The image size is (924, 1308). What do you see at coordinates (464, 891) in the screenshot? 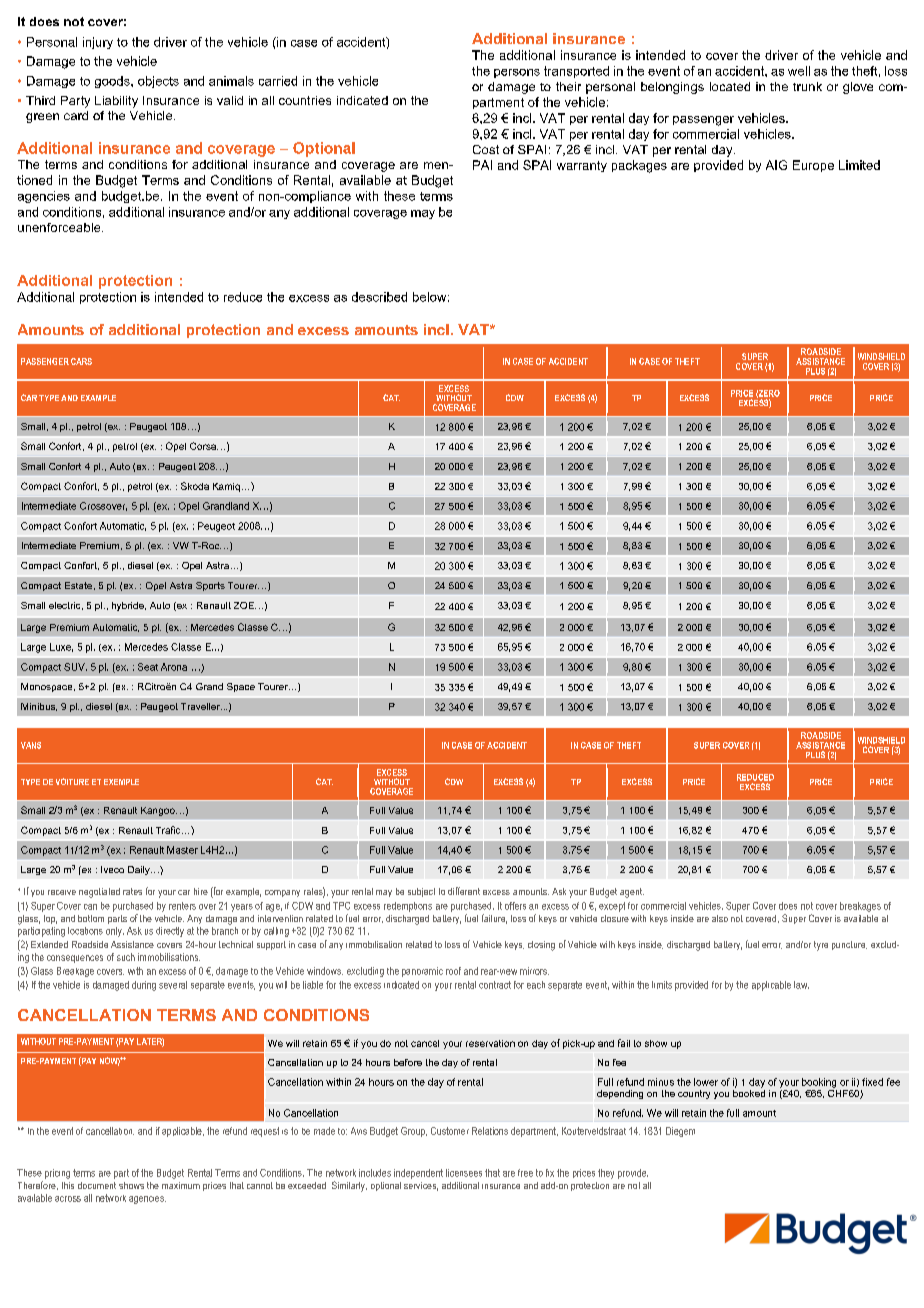
I see `different` at bounding box center [464, 891].
